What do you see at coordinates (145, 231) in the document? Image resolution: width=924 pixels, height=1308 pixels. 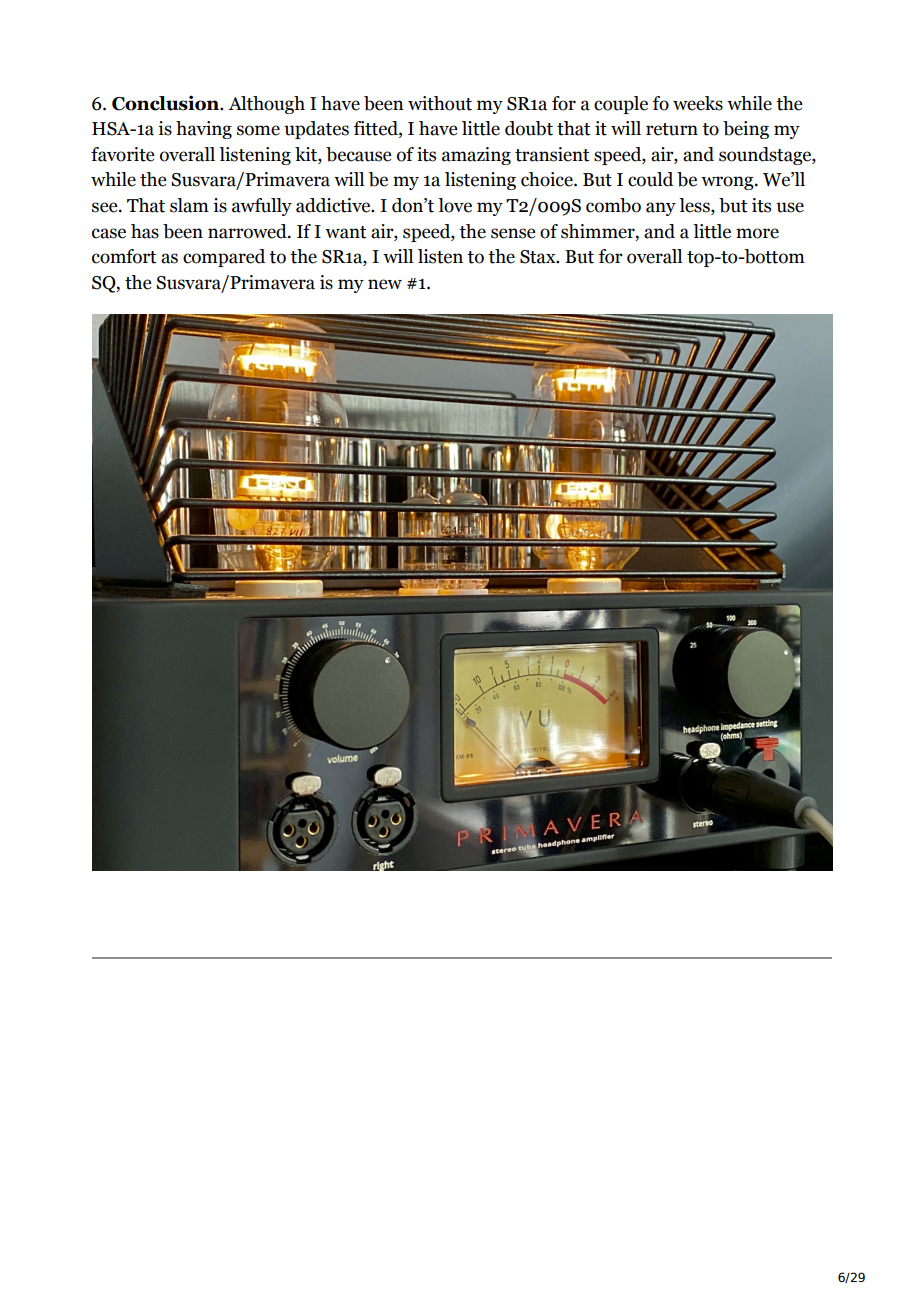 I see `has` at bounding box center [145, 231].
